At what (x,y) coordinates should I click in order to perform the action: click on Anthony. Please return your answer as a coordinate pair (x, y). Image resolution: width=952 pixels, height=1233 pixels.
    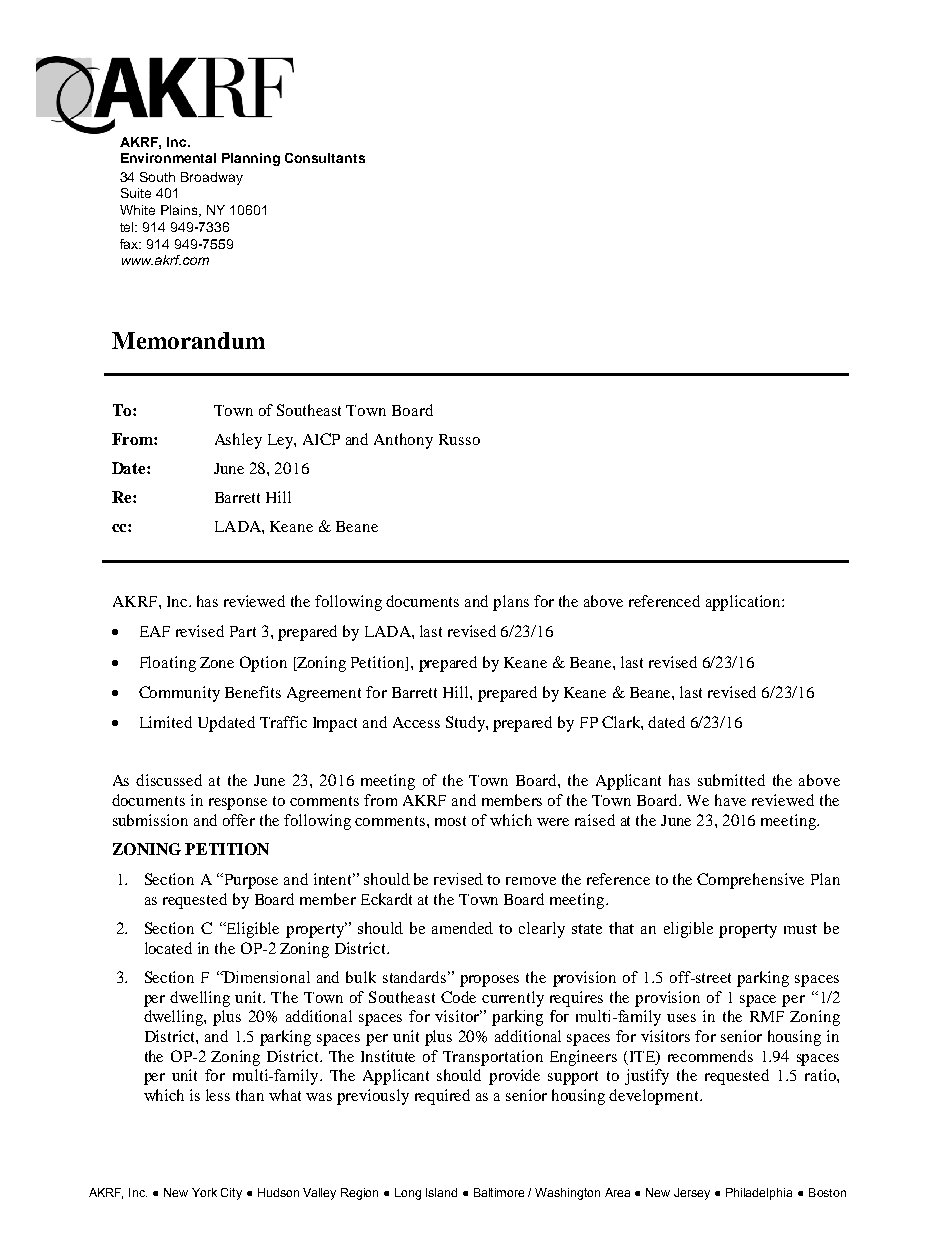
    Looking at the image, I should click on (403, 441).
